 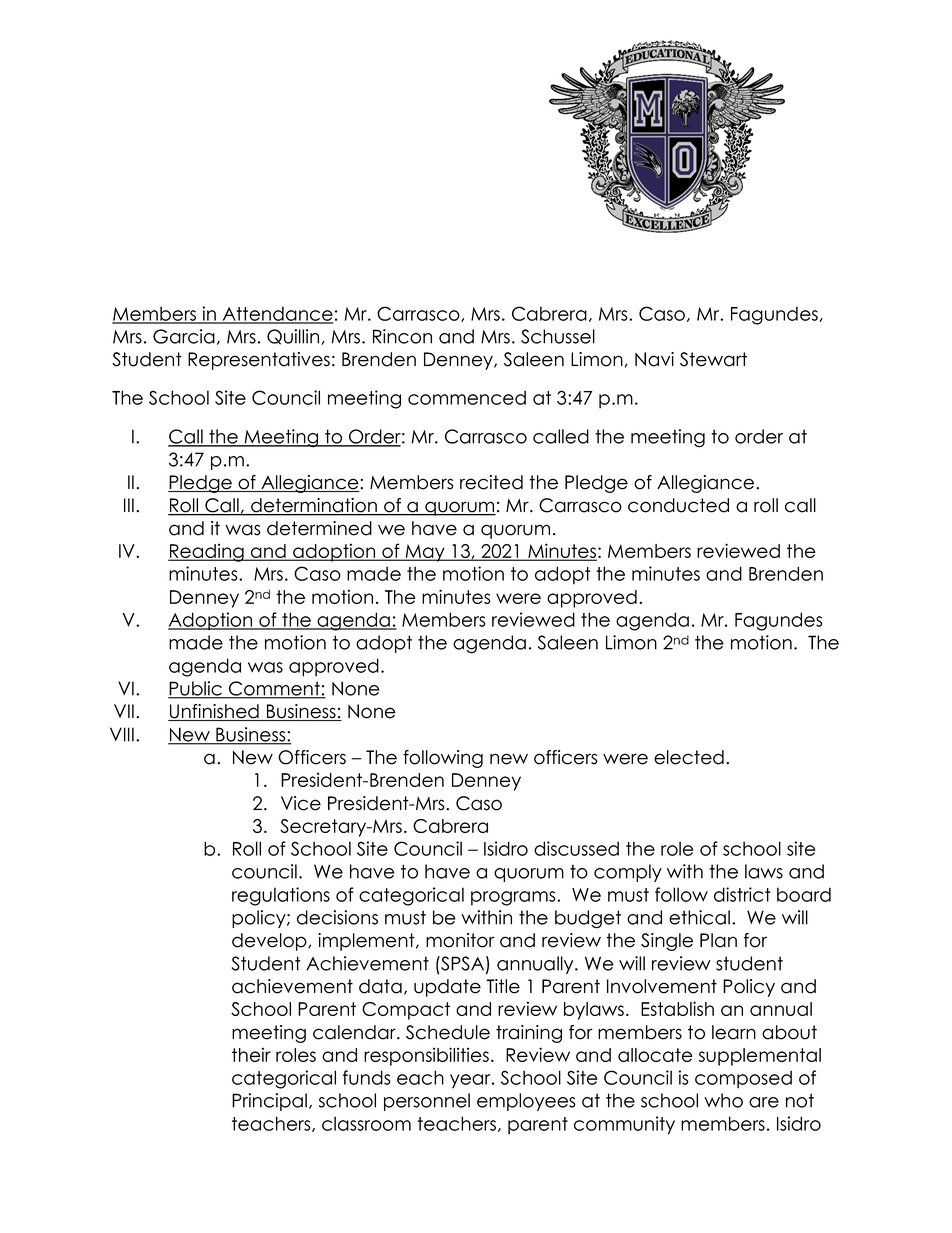 What do you see at coordinates (576, 848) in the document?
I see `discussed` at bounding box center [576, 848].
